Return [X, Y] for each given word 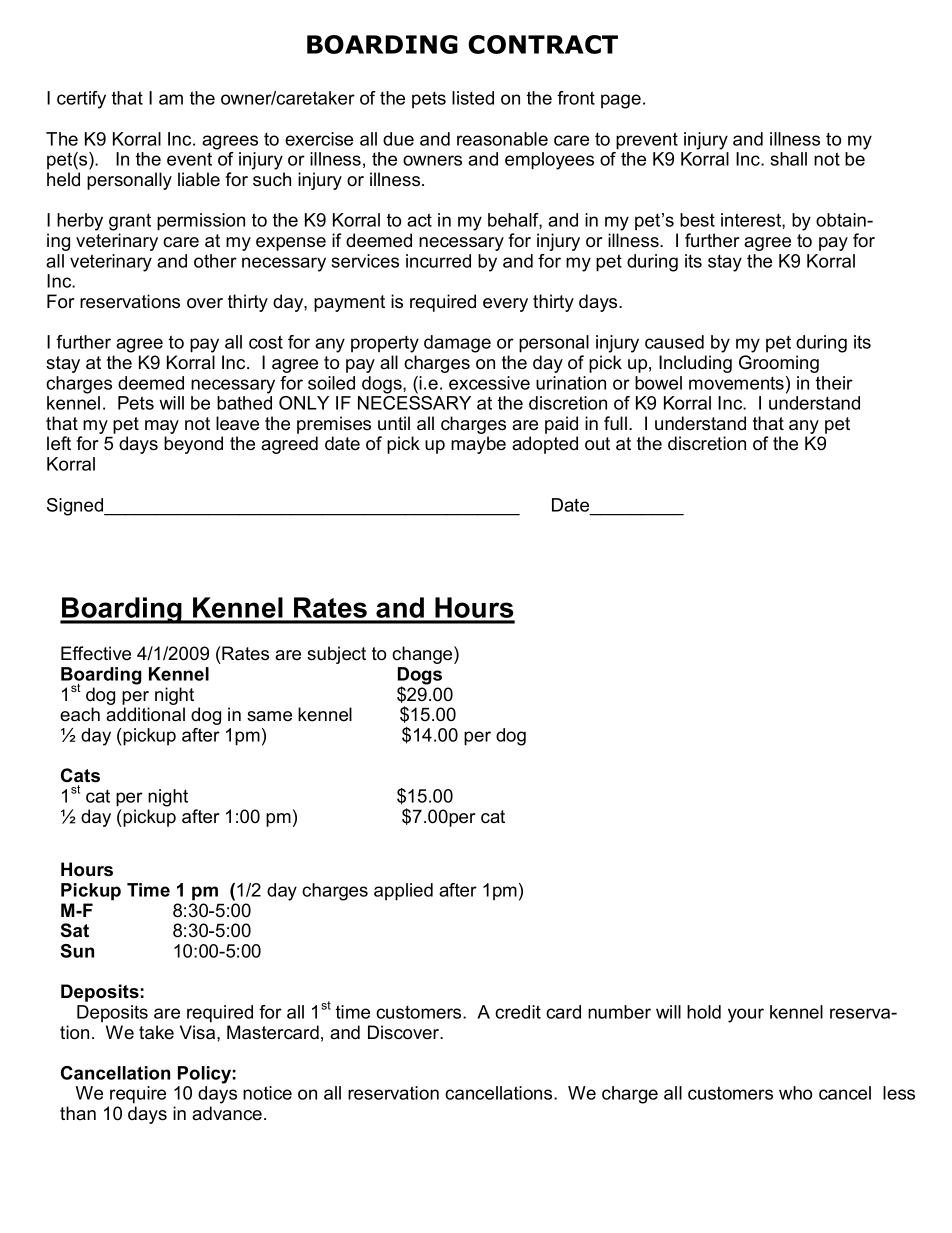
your [746, 1015]
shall [789, 159]
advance [227, 1113]
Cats [80, 775]
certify [81, 100]
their [834, 383]
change [423, 655]
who [795, 1093]
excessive [489, 383]
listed [473, 98]
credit [518, 1012]
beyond [193, 445]
